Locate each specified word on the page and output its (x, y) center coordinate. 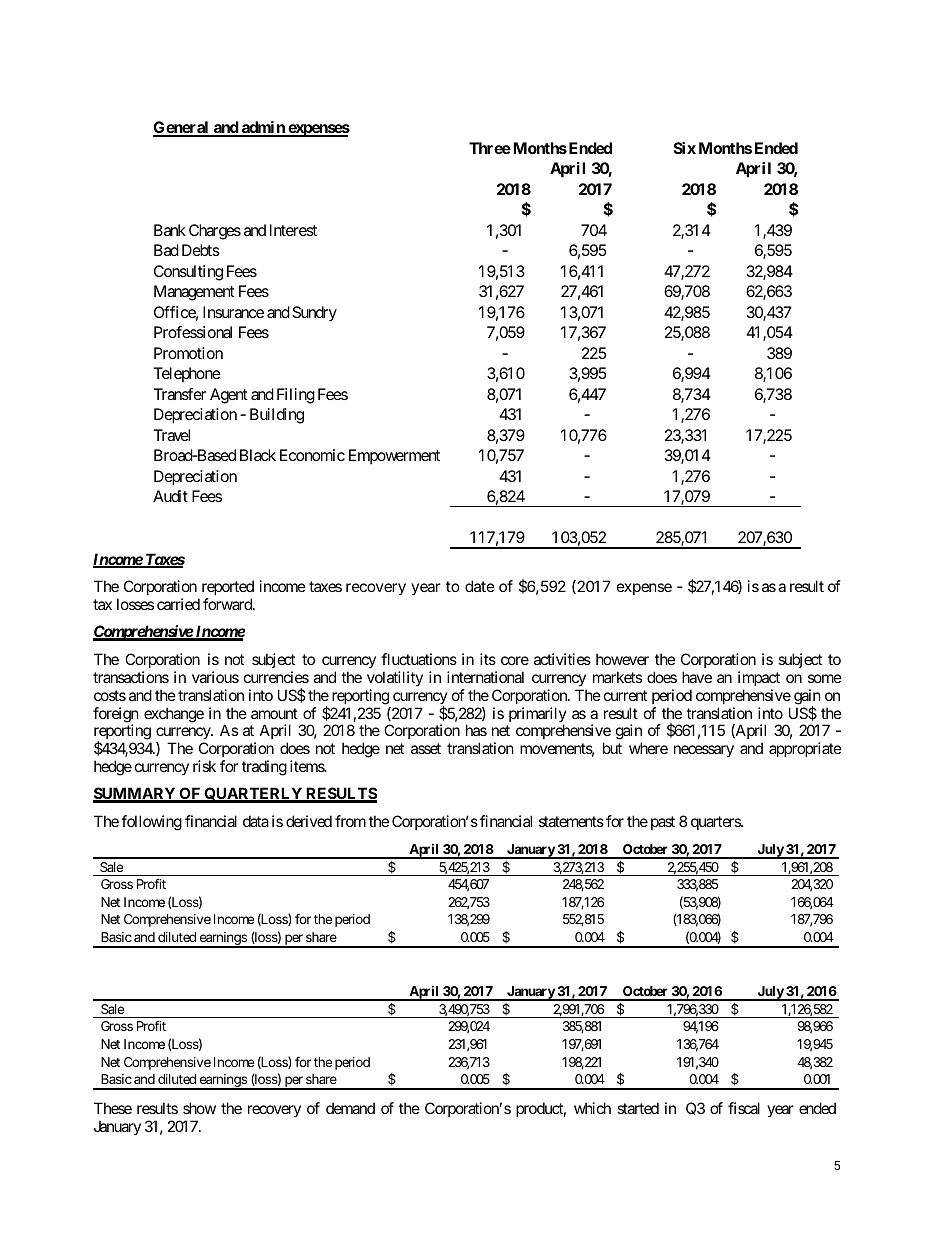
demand (350, 1108)
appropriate (805, 749)
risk (204, 766)
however (622, 659)
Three (490, 148)
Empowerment (394, 457)
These (113, 1108)
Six (685, 148)
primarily (538, 716)
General (182, 128)
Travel (172, 435)
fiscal (744, 1108)
